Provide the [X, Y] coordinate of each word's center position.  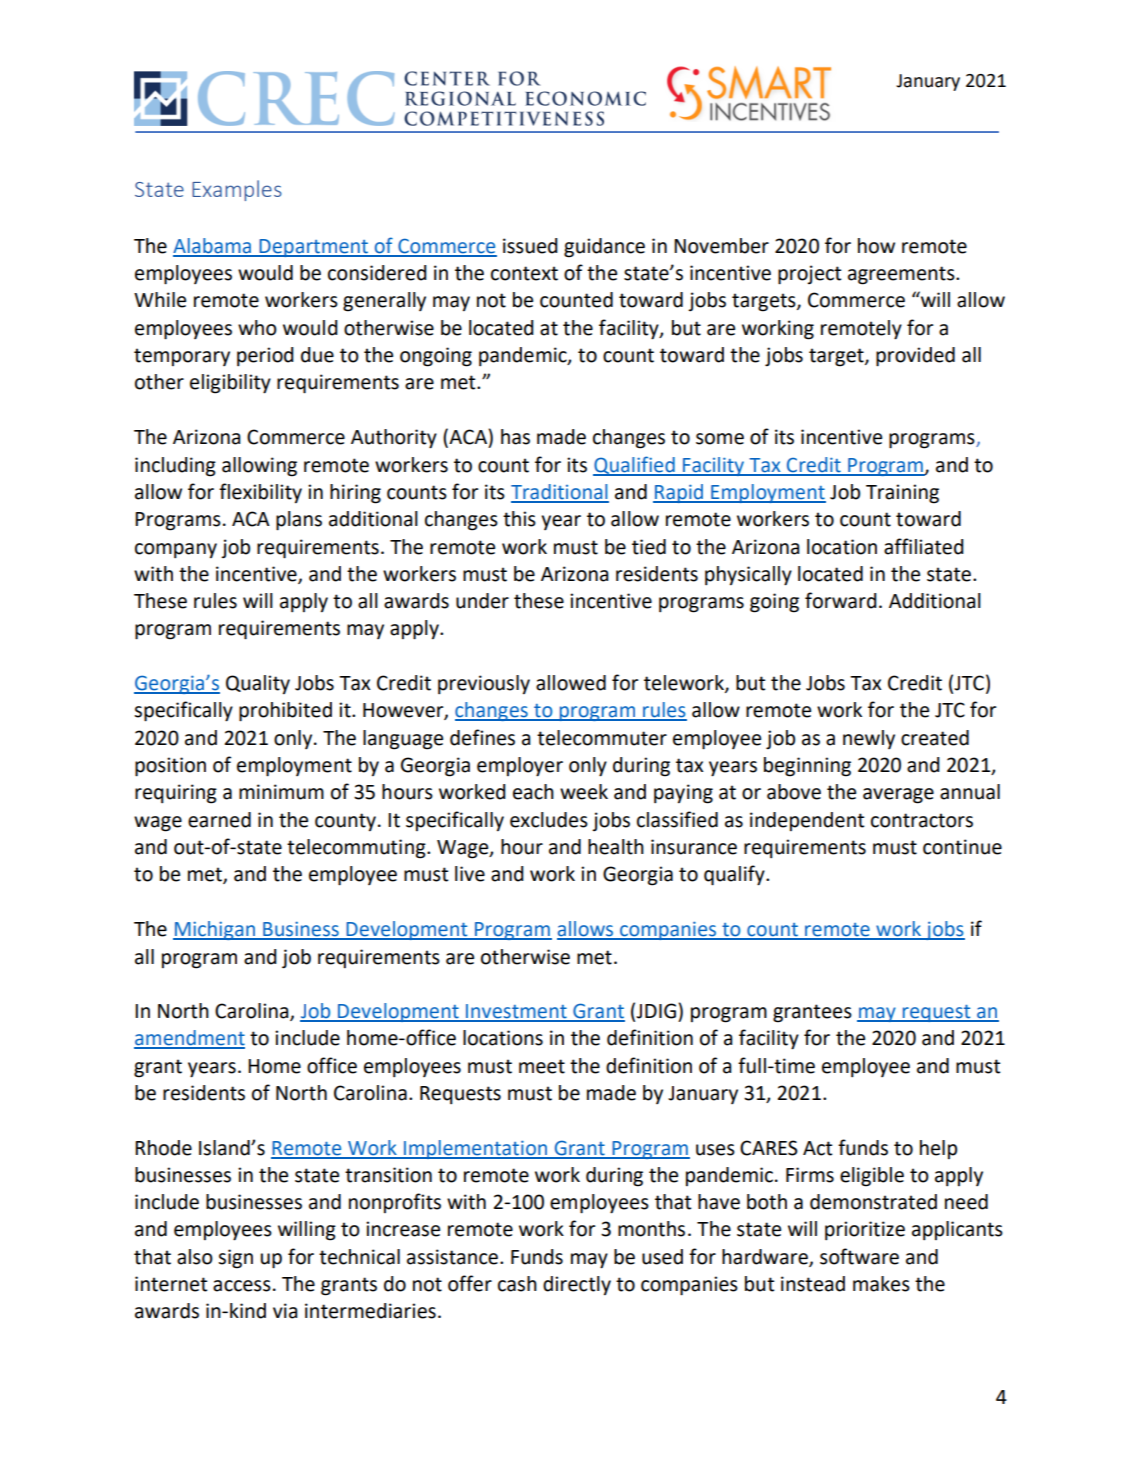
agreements [902, 275]
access [242, 1286]
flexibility [260, 493]
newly [869, 739]
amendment [189, 1039]
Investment [516, 1012]
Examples [237, 190]
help [938, 1149]
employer [520, 767]
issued [530, 246]
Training [902, 494]
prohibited [285, 712]
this [519, 519]
